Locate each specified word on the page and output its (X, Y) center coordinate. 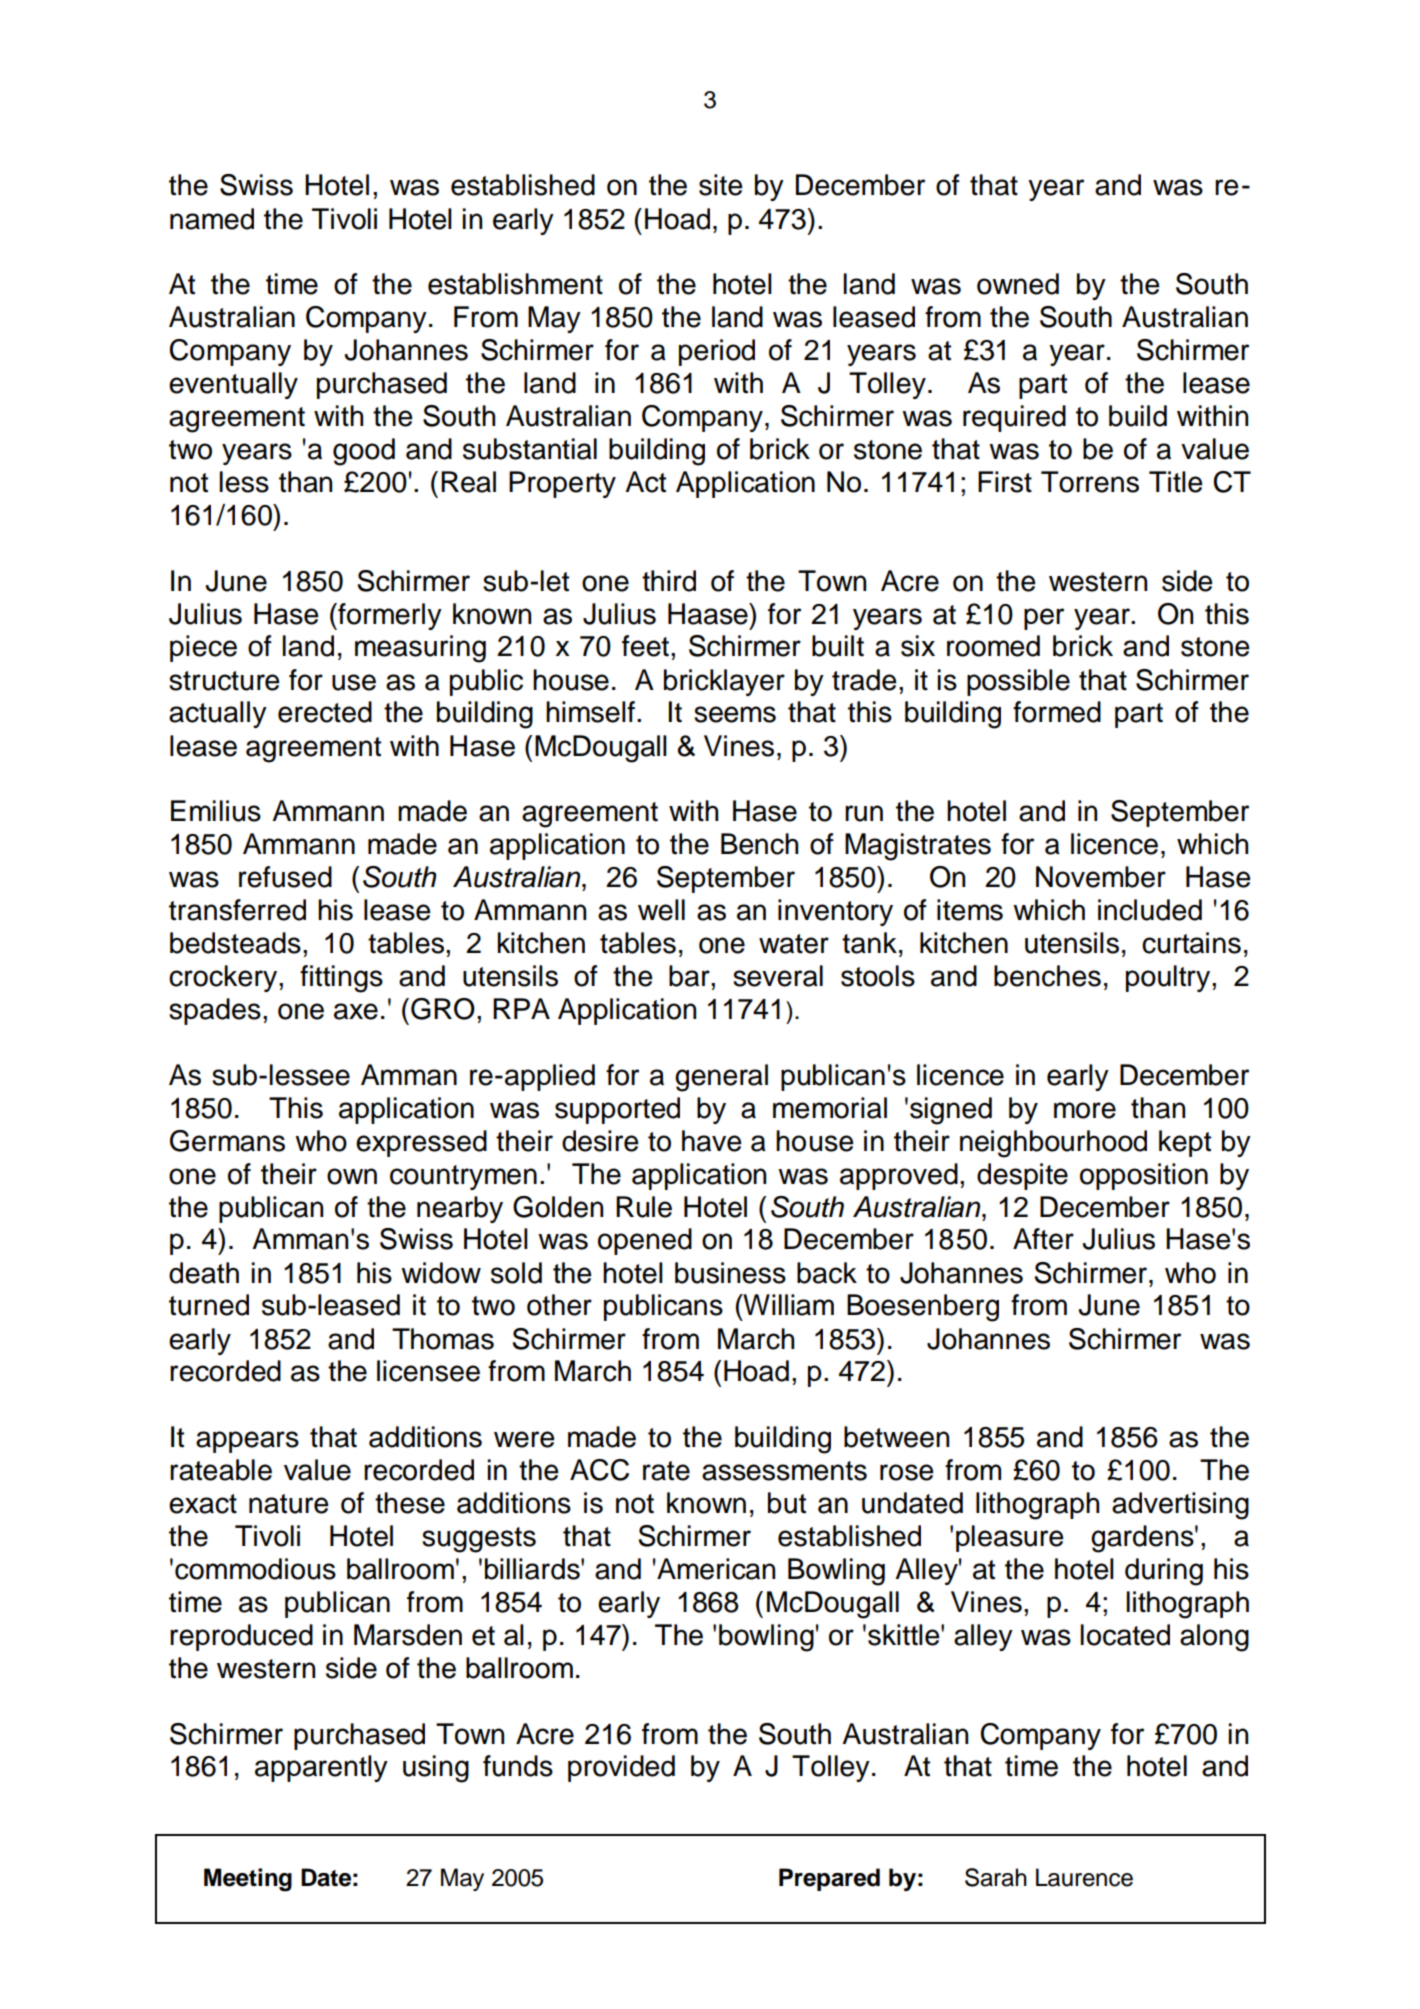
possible (1018, 682)
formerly (389, 616)
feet (645, 646)
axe (356, 1011)
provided (621, 1768)
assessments (784, 1471)
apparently (321, 1768)
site (721, 185)
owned (1018, 284)
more (1085, 1110)
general (721, 1078)
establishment (515, 284)
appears (247, 1442)
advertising (1180, 1506)
